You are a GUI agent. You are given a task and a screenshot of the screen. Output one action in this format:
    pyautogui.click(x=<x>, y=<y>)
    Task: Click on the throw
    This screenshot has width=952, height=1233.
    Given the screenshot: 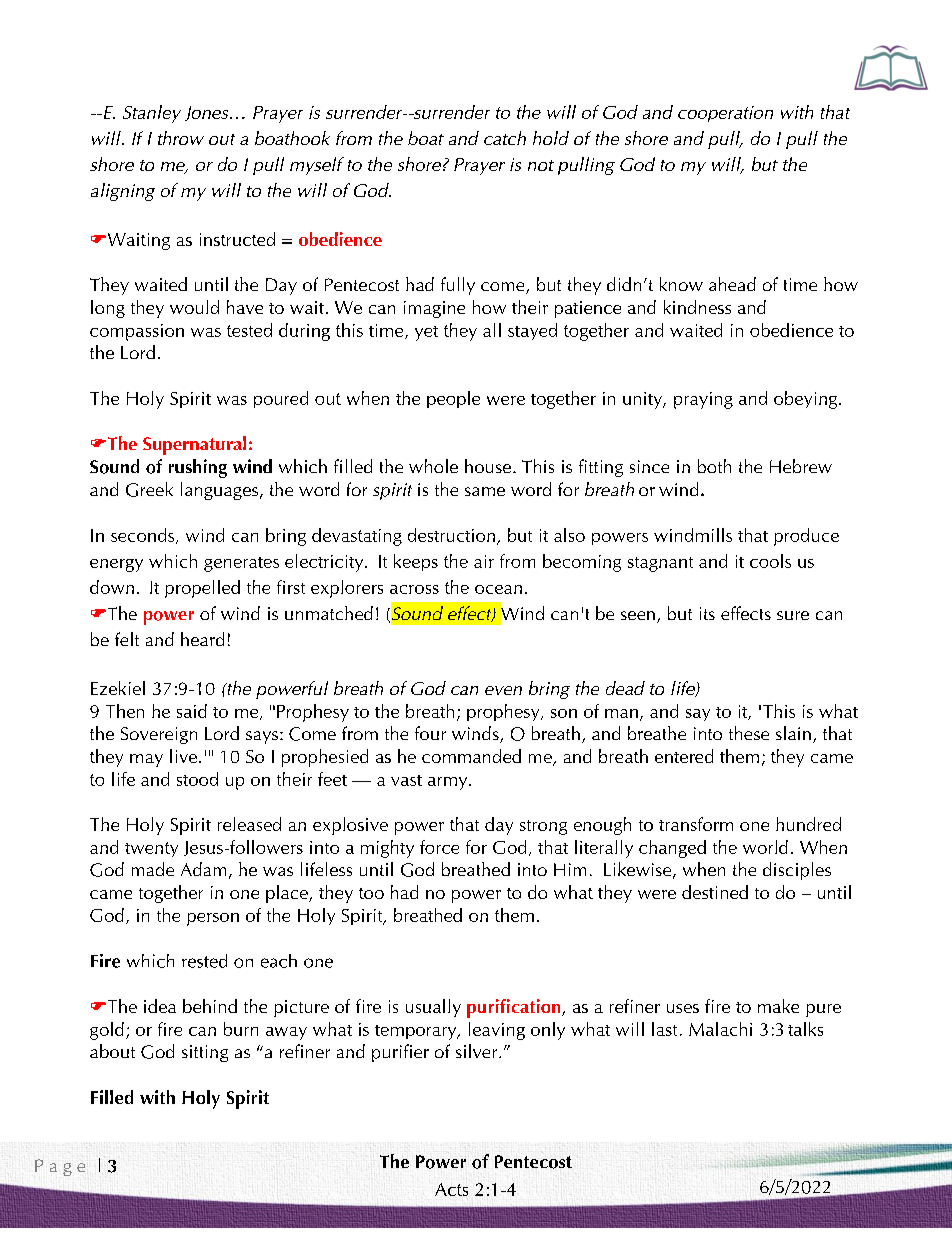 What is the action you would take?
    pyautogui.click(x=181, y=138)
